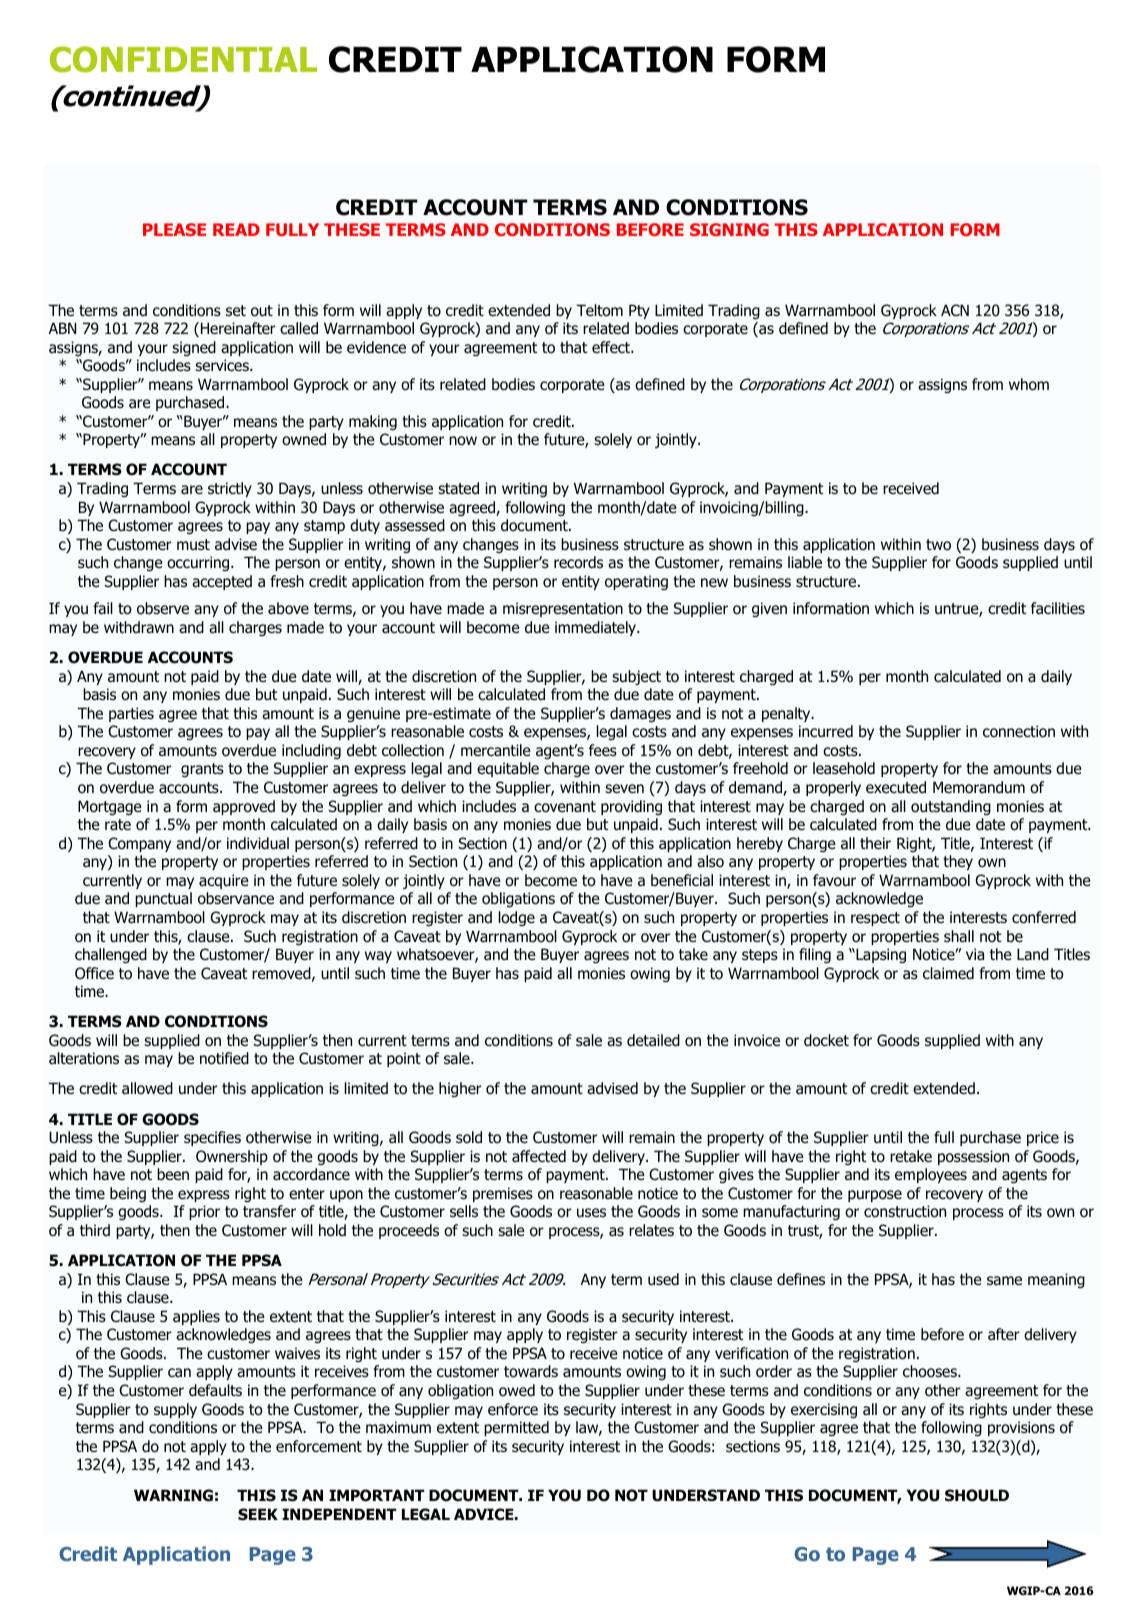  I want to click on affected, so click(539, 1156).
